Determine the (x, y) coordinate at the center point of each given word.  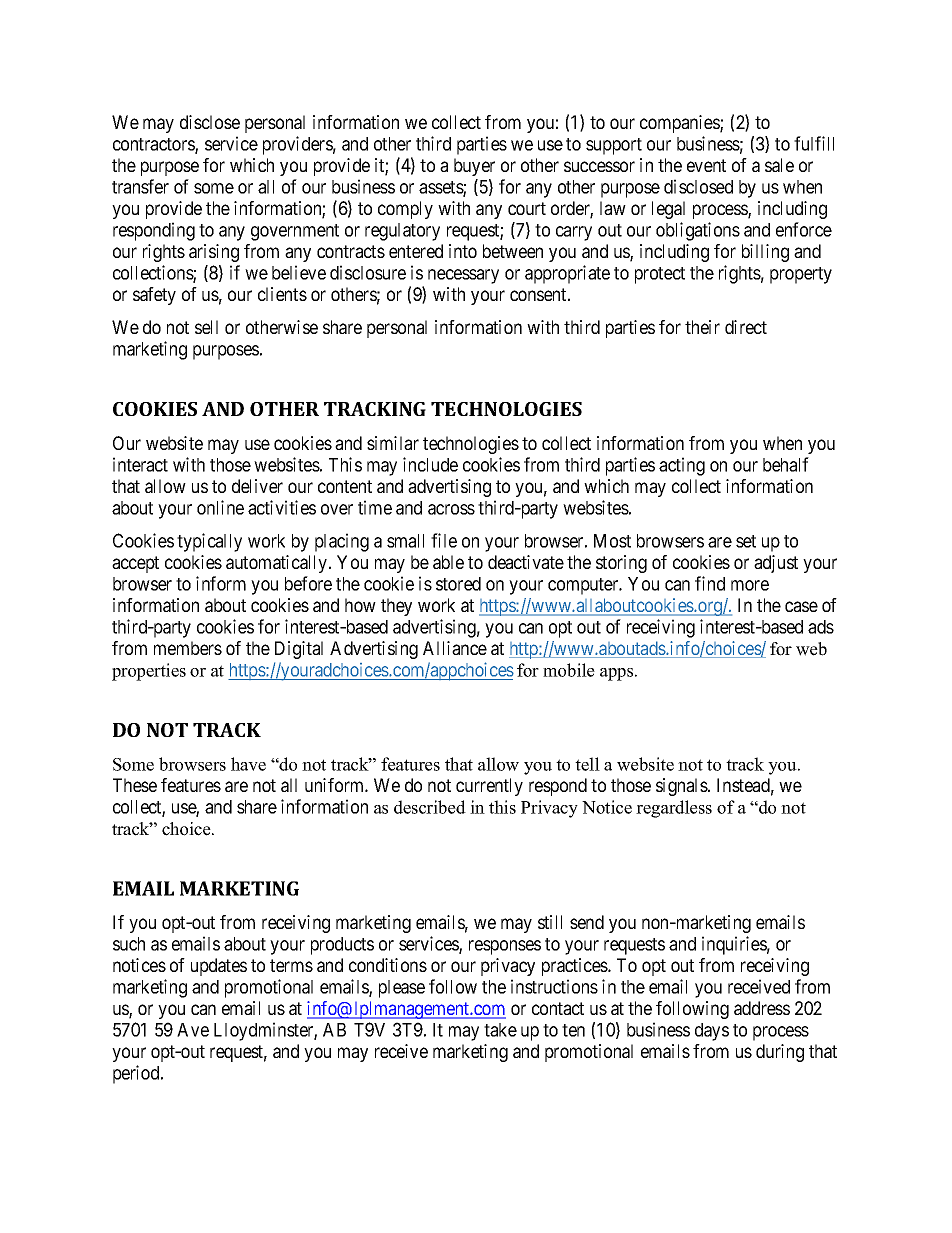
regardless (674, 809)
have (248, 764)
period (137, 1074)
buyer (474, 167)
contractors (154, 146)
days (712, 1032)
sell (206, 327)
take (500, 1030)
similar (393, 443)
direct (746, 327)
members (188, 648)
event (706, 165)
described (430, 807)
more (750, 585)
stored (458, 584)
